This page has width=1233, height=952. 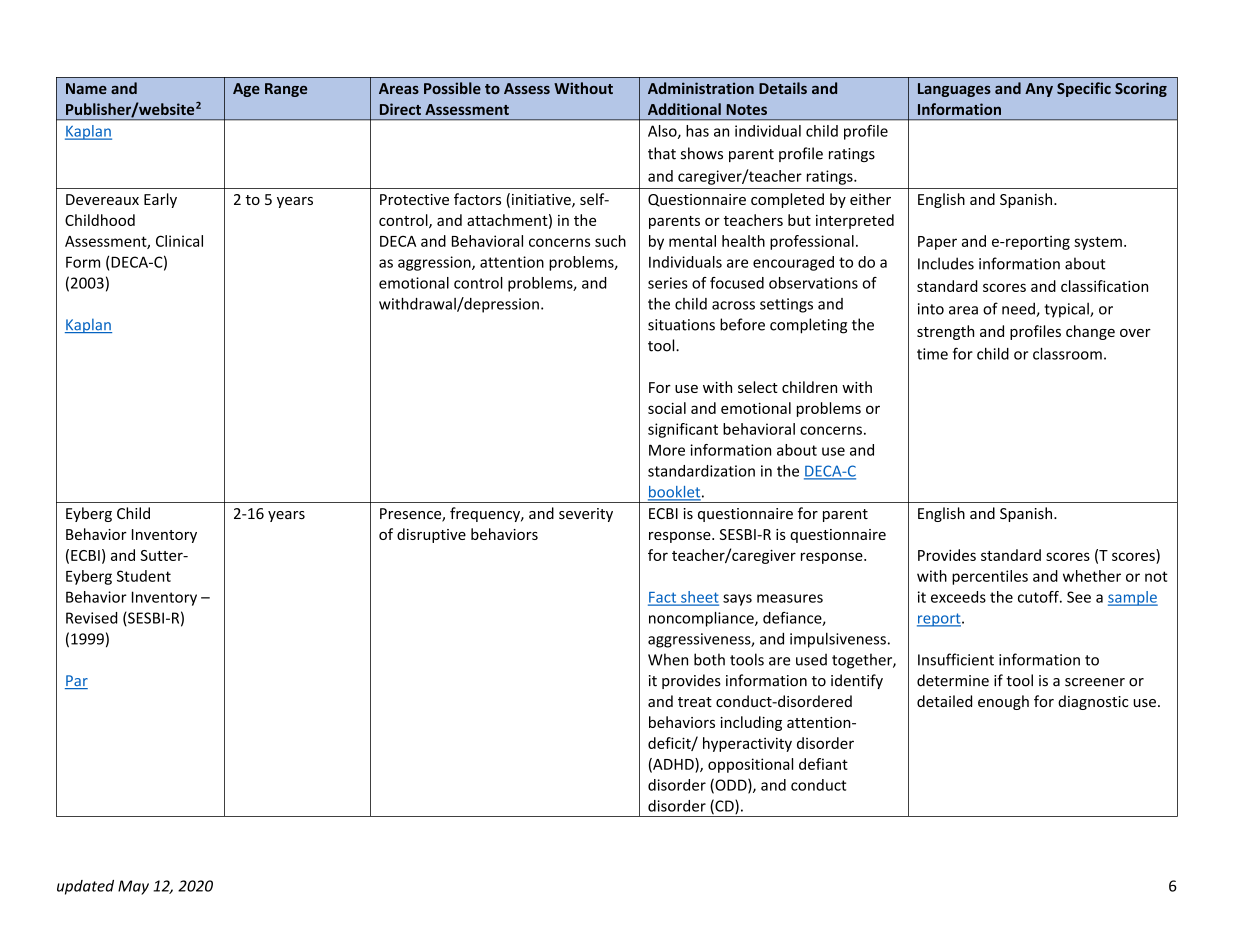 What do you see at coordinates (681, 325) in the page?
I see `situations` at bounding box center [681, 325].
